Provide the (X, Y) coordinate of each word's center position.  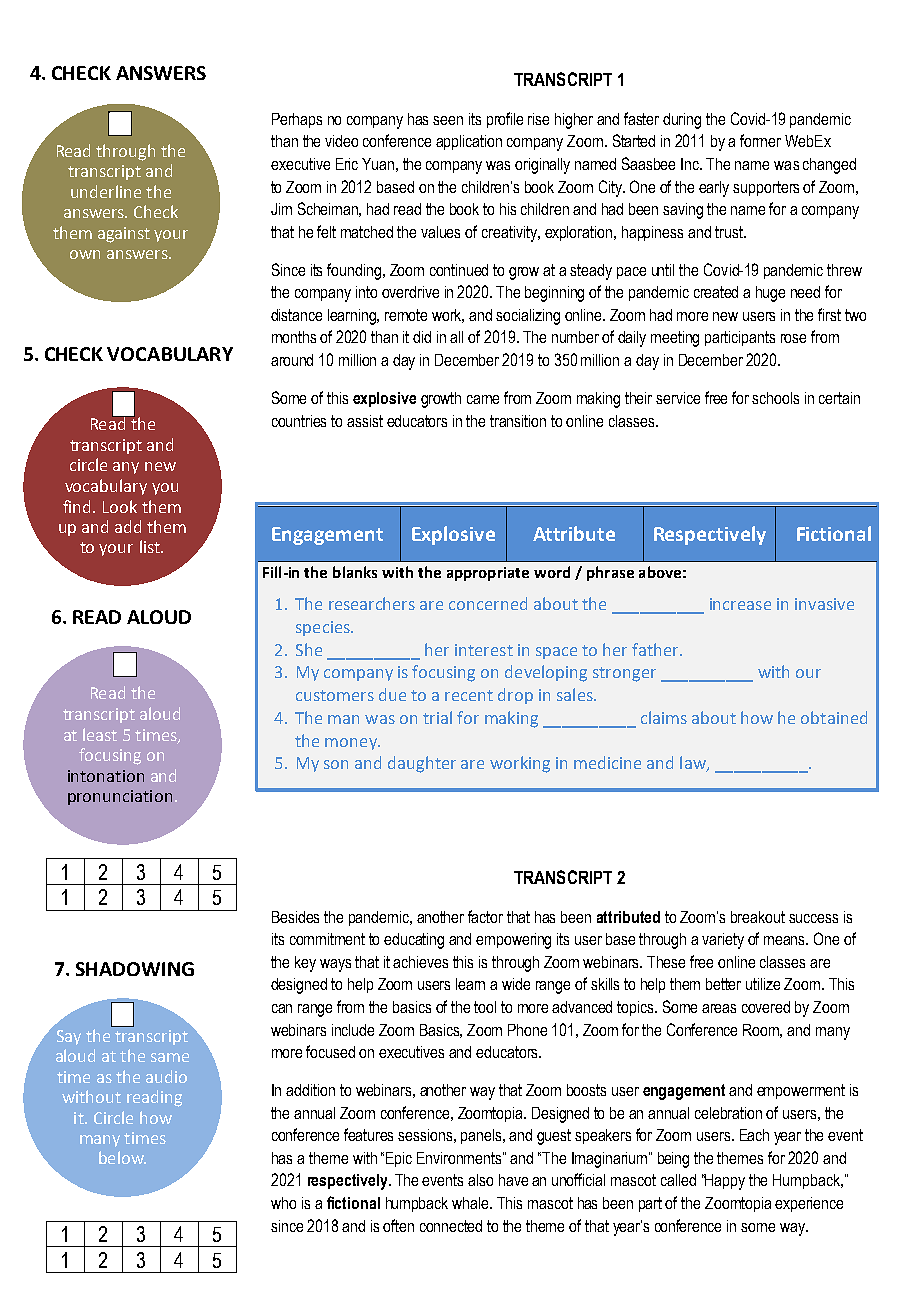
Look (120, 506)
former (760, 140)
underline (106, 191)
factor (485, 916)
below (122, 1157)
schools (775, 398)
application (469, 142)
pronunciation (120, 797)
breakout (758, 917)
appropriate (488, 574)
